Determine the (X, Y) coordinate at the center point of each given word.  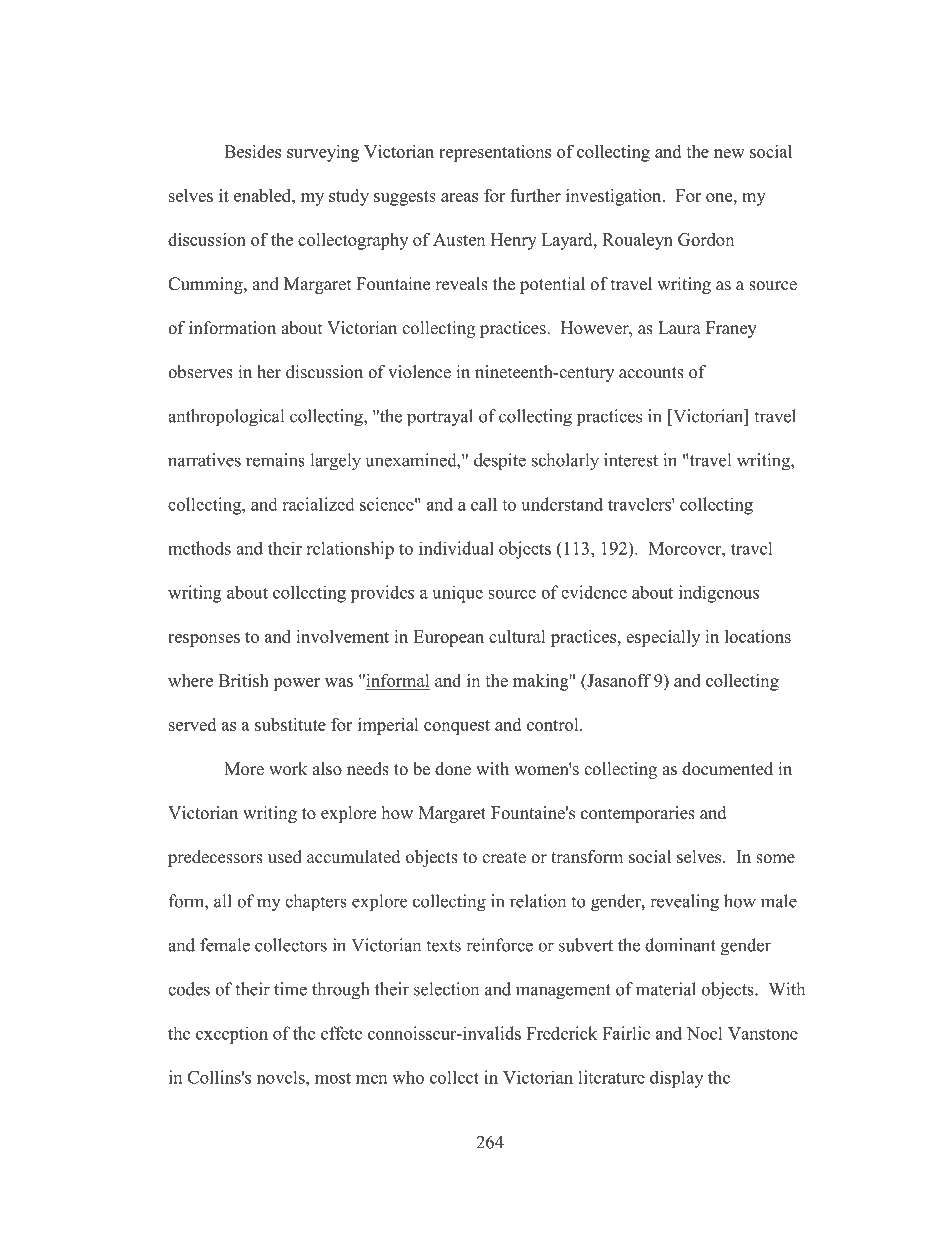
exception (232, 1035)
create (504, 858)
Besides (252, 151)
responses (204, 640)
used (285, 857)
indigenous (719, 594)
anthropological (226, 418)
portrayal (440, 418)
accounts (651, 373)
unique (457, 594)
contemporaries (638, 814)
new (729, 153)
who (408, 1077)
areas (459, 197)
